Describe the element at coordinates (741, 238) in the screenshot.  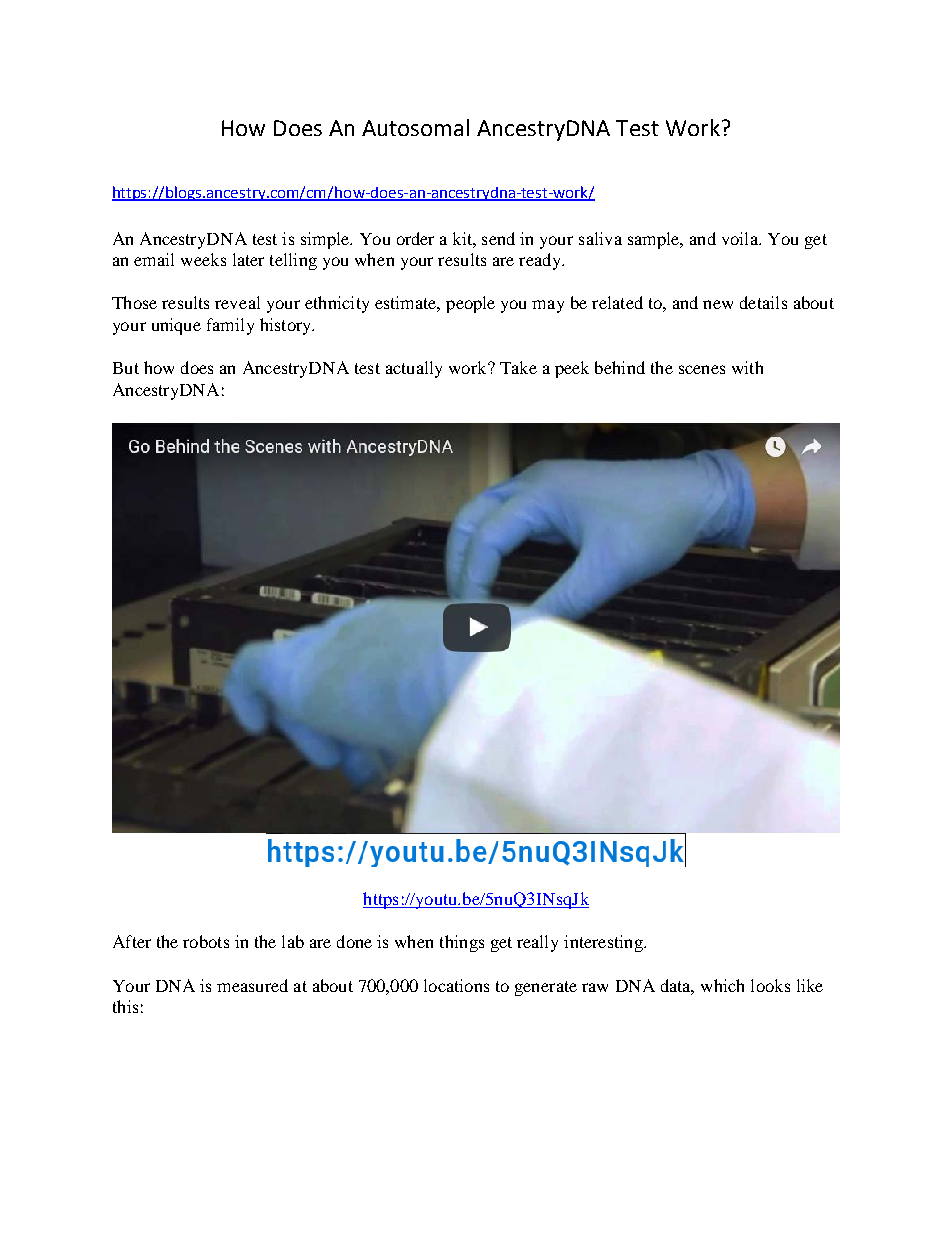
I see `voila` at that location.
